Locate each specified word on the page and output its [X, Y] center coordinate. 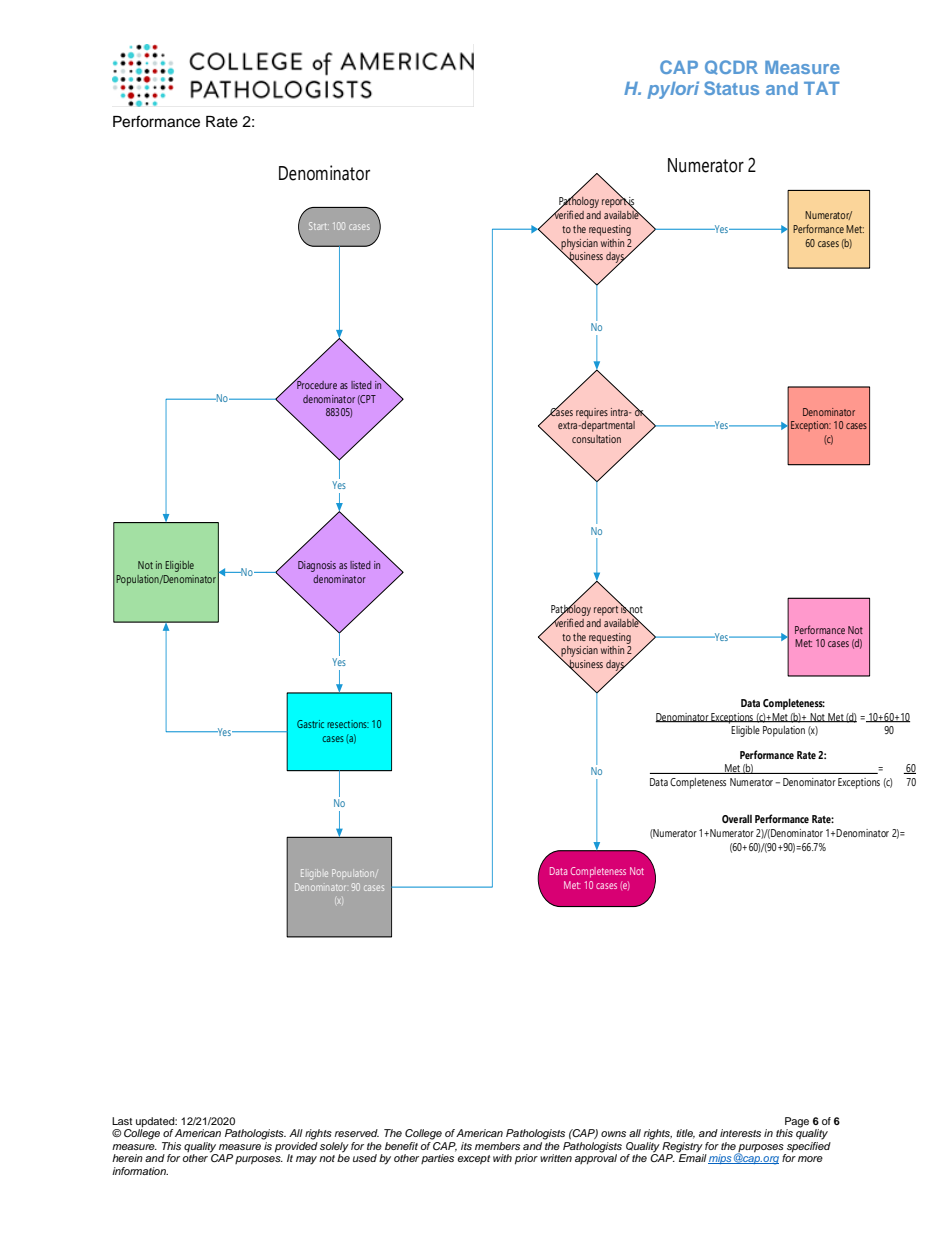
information [140, 1171]
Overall [737, 818]
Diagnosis [317, 566]
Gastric [310, 724]
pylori [673, 90]
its [466, 1146]
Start [319, 226]
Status [731, 88]
